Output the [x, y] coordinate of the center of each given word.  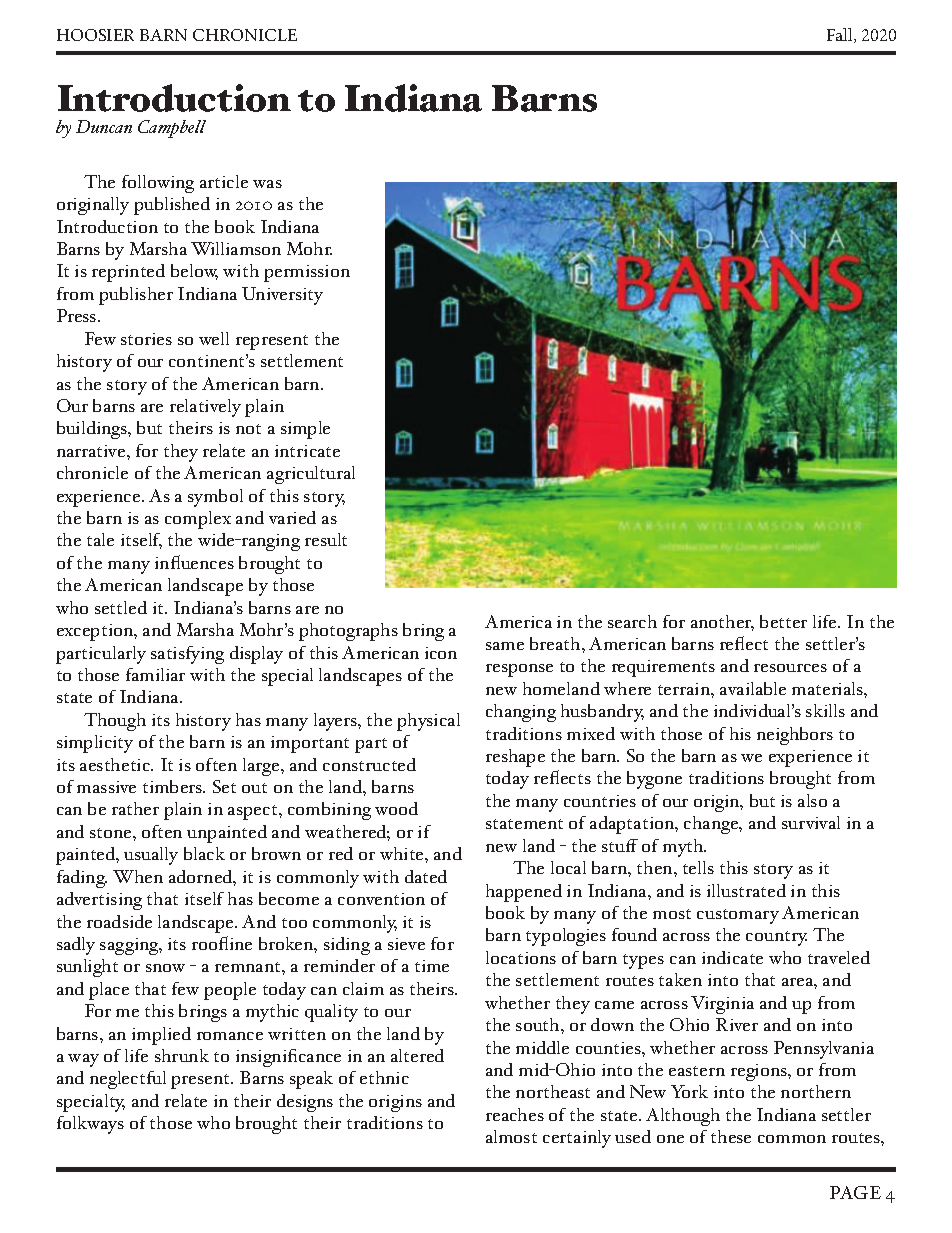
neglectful [128, 1080]
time [432, 966]
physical [428, 722]
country [776, 938]
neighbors [795, 736]
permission [307, 273]
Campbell [172, 129]
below [194, 272]
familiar [155, 674]
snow [165, 968]
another [722, 623]
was [267, 184]
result [326, 539]
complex [198, 520]
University [282, 296]
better [783, 621]
